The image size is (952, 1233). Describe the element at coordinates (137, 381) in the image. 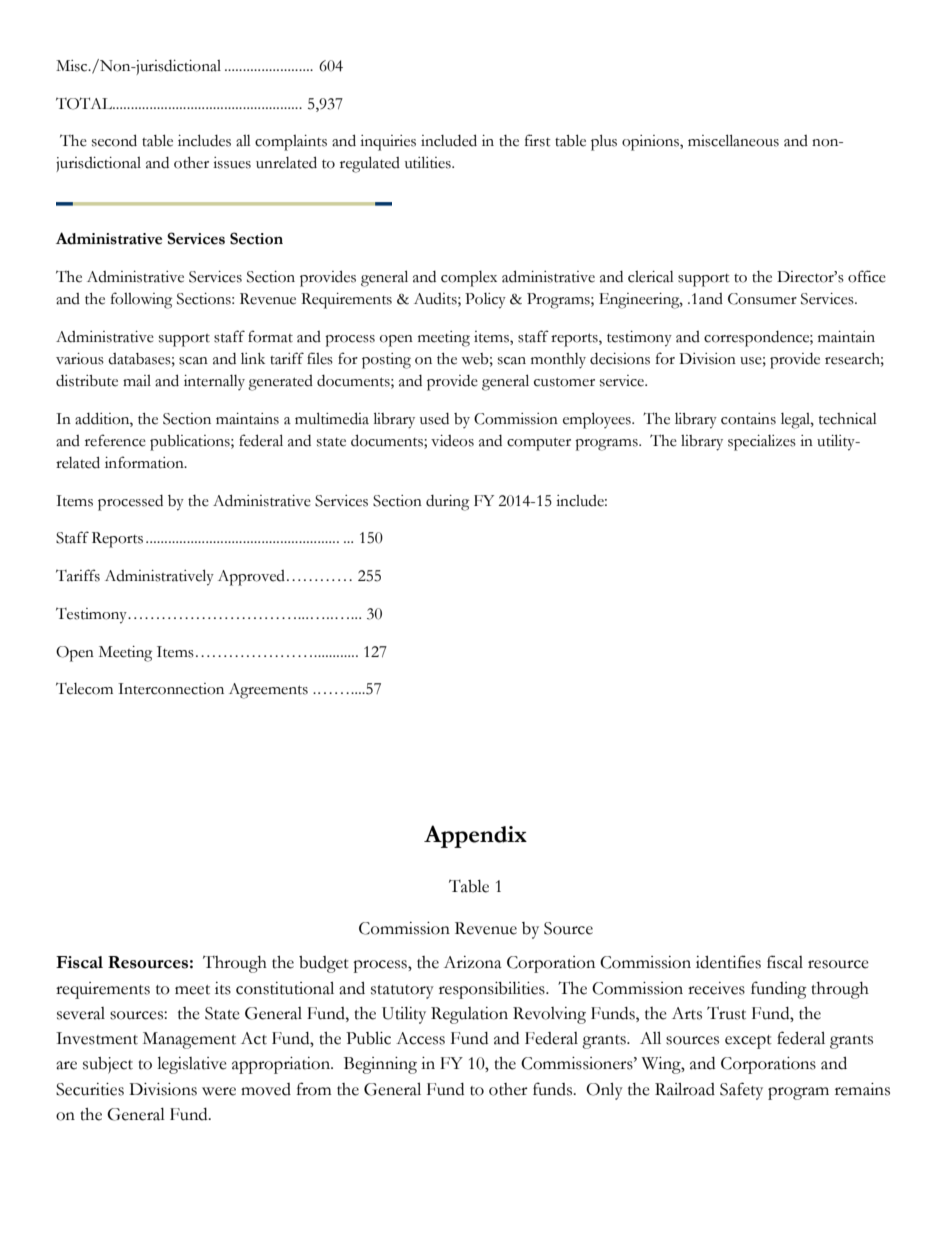

I see `mail` at that location.
